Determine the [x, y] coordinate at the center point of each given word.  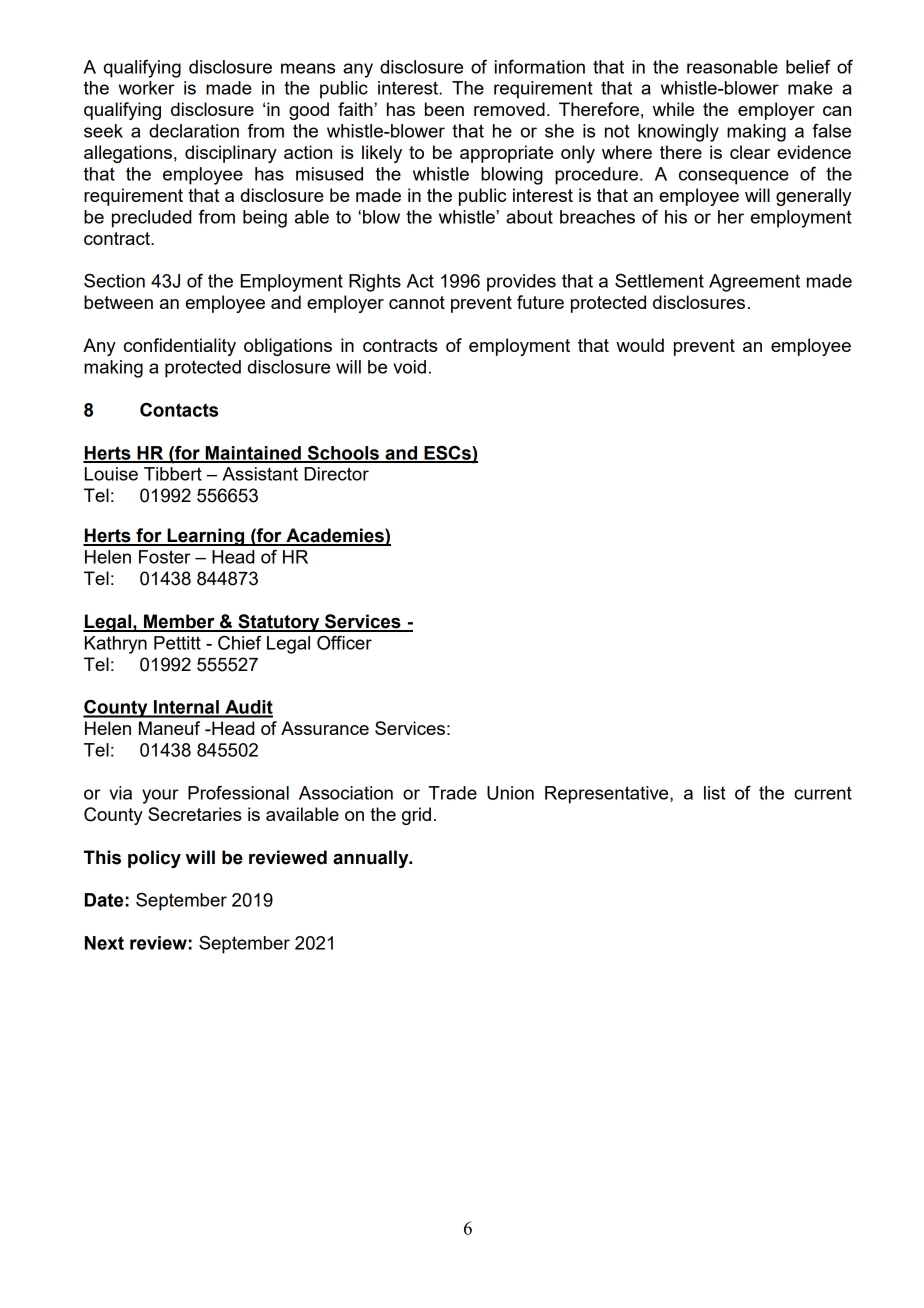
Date [104, 900]
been [444, 109]
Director [336, 474]
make [810, 88]
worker [146, 88]
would [640, 345]
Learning [206, 537]
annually [372, 859]
